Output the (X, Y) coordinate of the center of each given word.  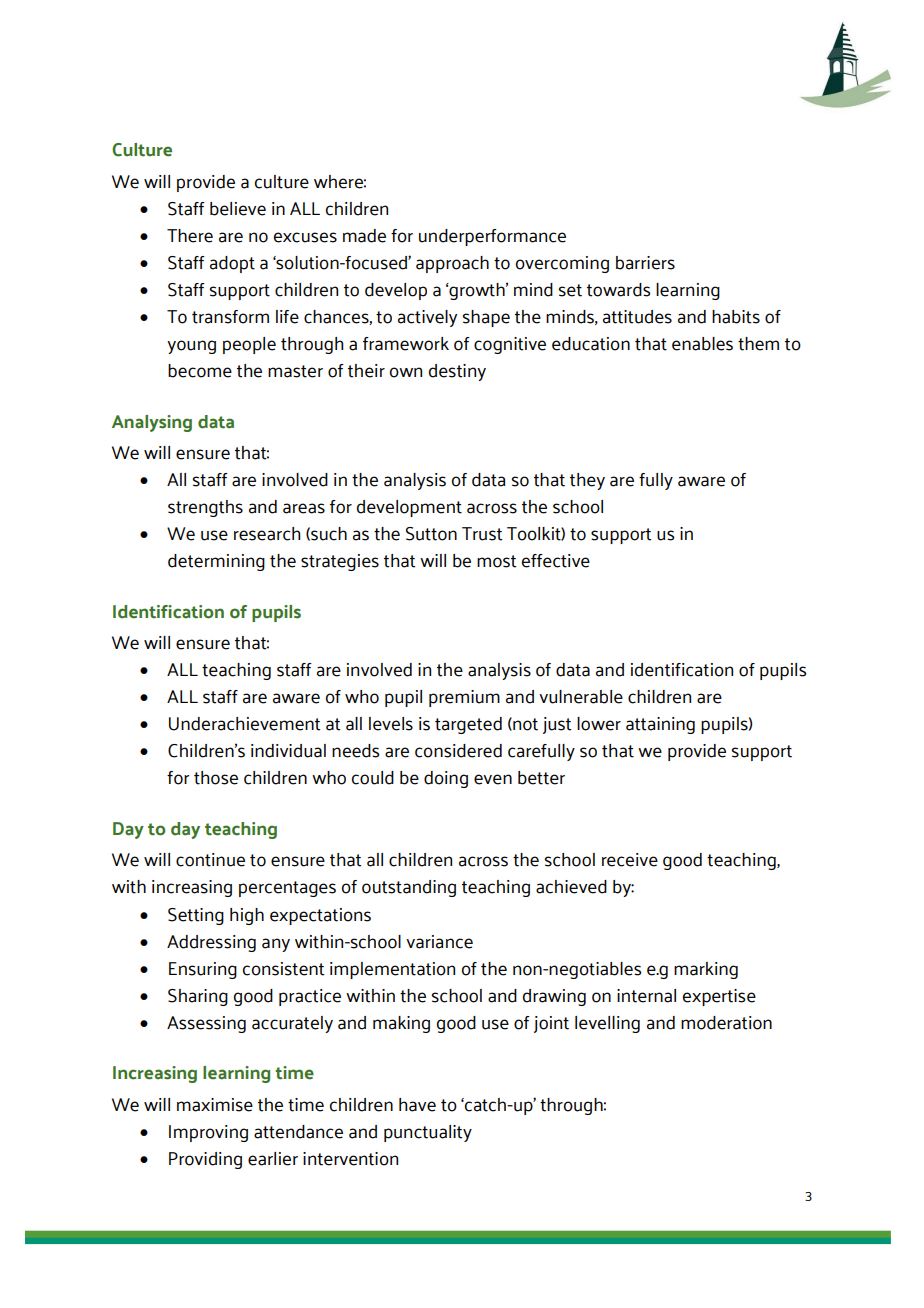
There (190, 236)
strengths (205, 508)
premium (464, 698)
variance (439, 942)
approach (452, 264)
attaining (660, 725)
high (247, 916)
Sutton (431, 534)
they (587, 481)
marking (706, 970)
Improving (208, 1133)
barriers (645, 263)
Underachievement (244, 724)
